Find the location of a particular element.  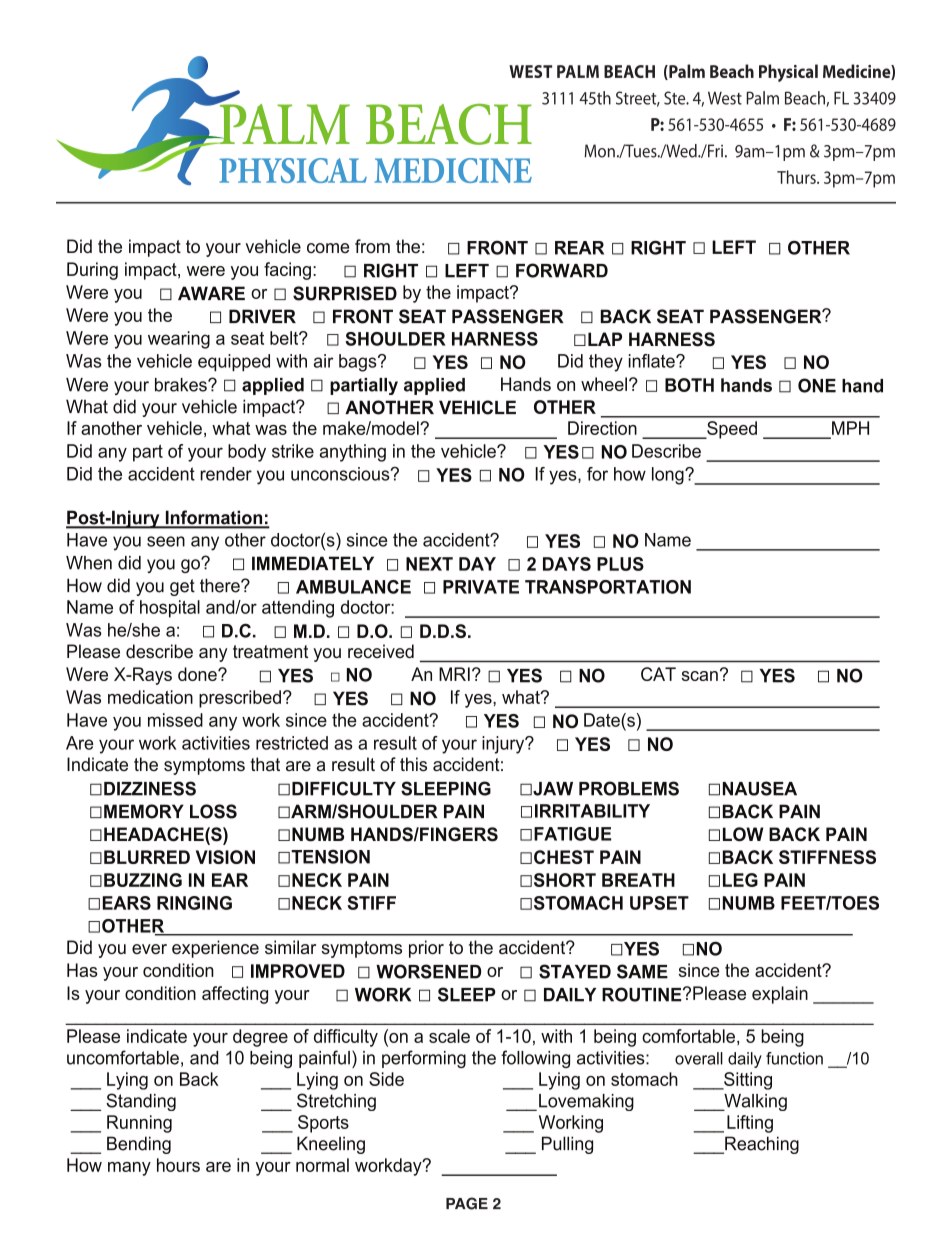

Lifting is located at coordinates (750, 1124).
